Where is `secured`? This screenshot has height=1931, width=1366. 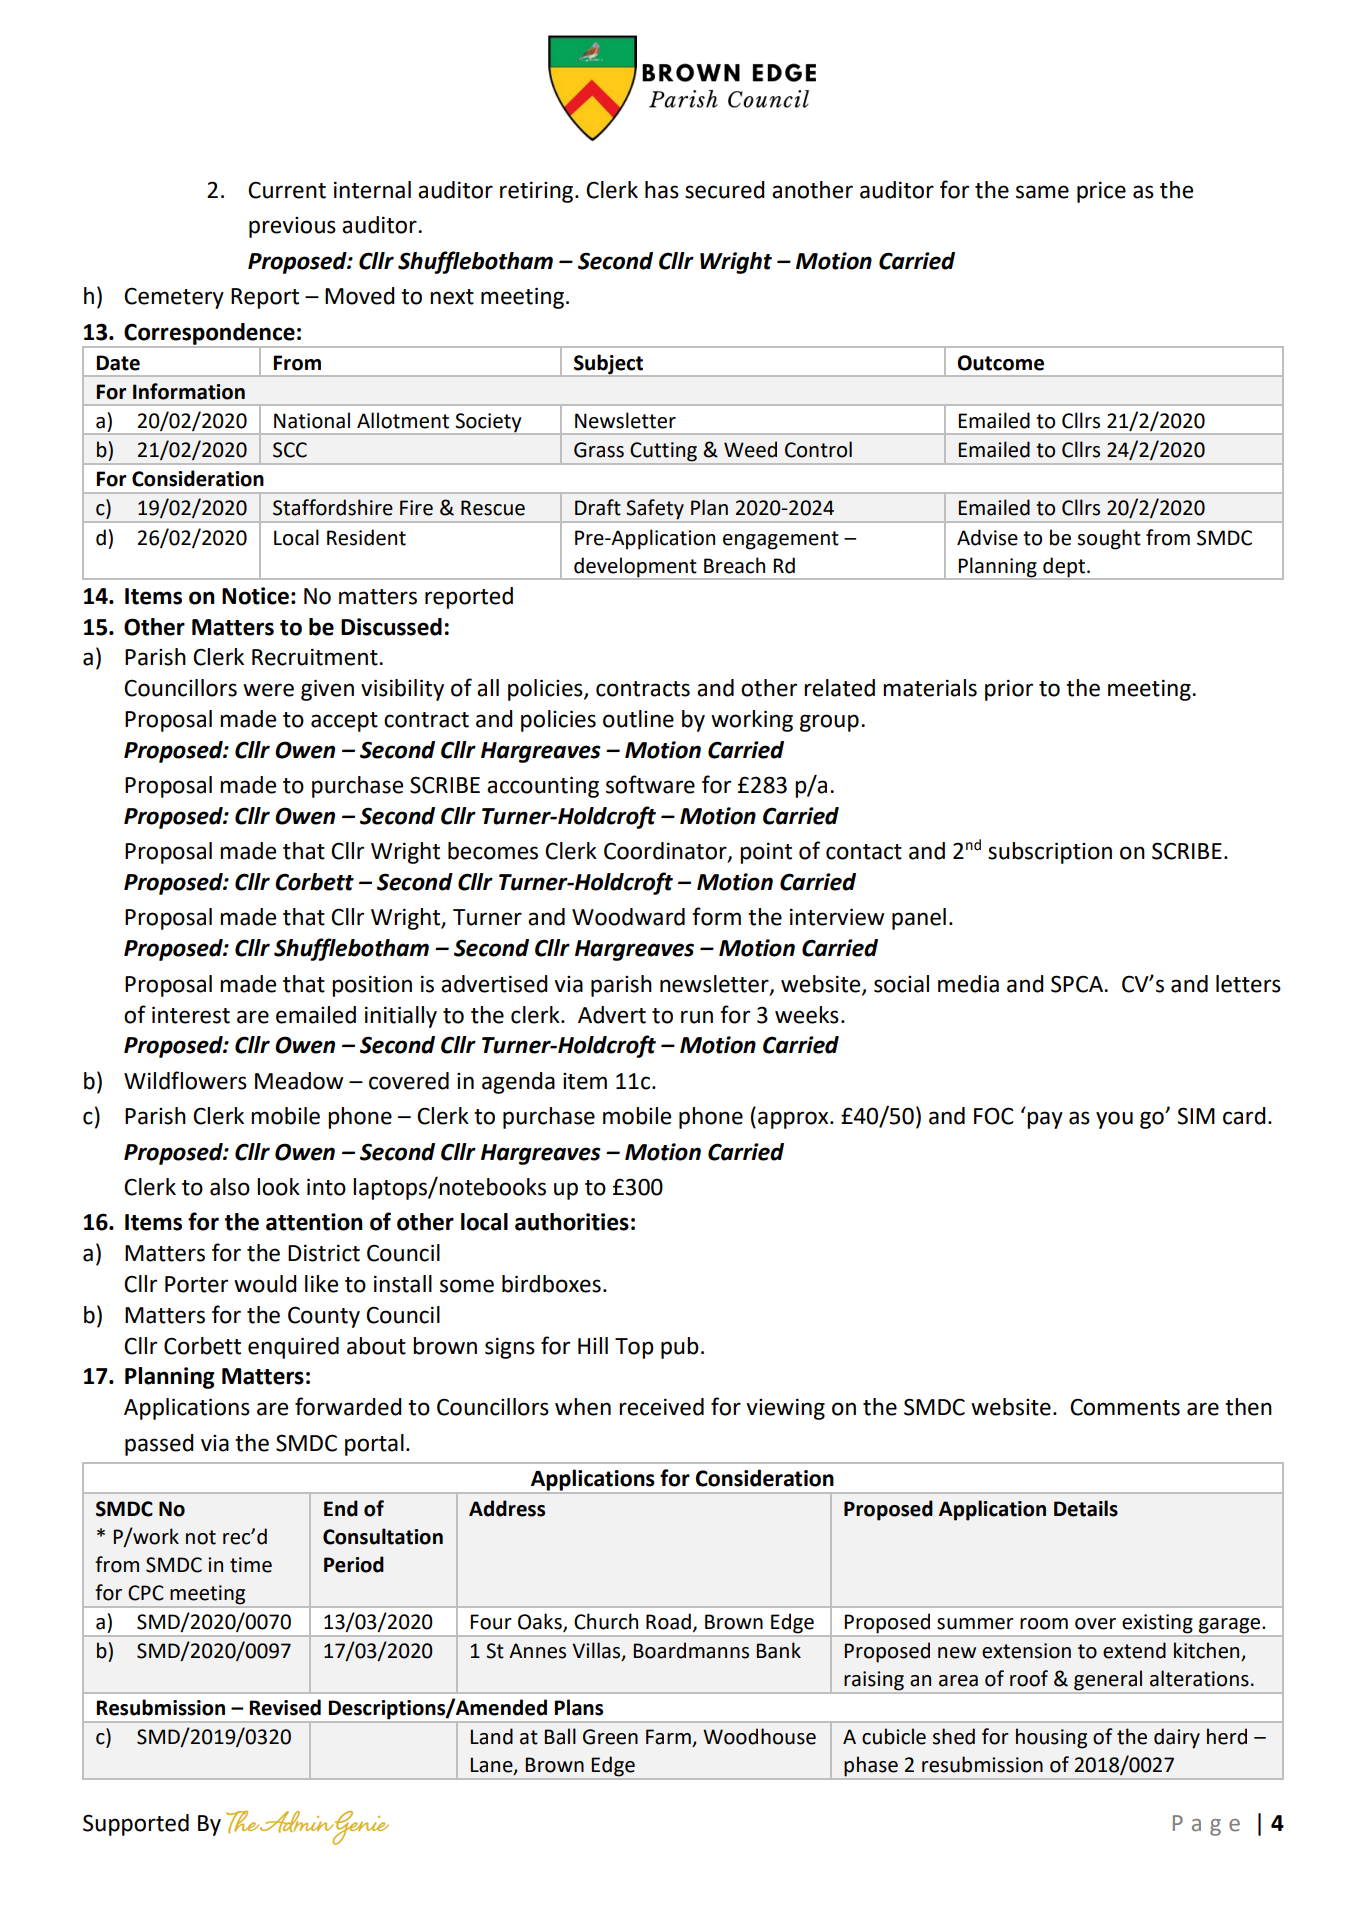
secured is located at coordinates (725, 190).
